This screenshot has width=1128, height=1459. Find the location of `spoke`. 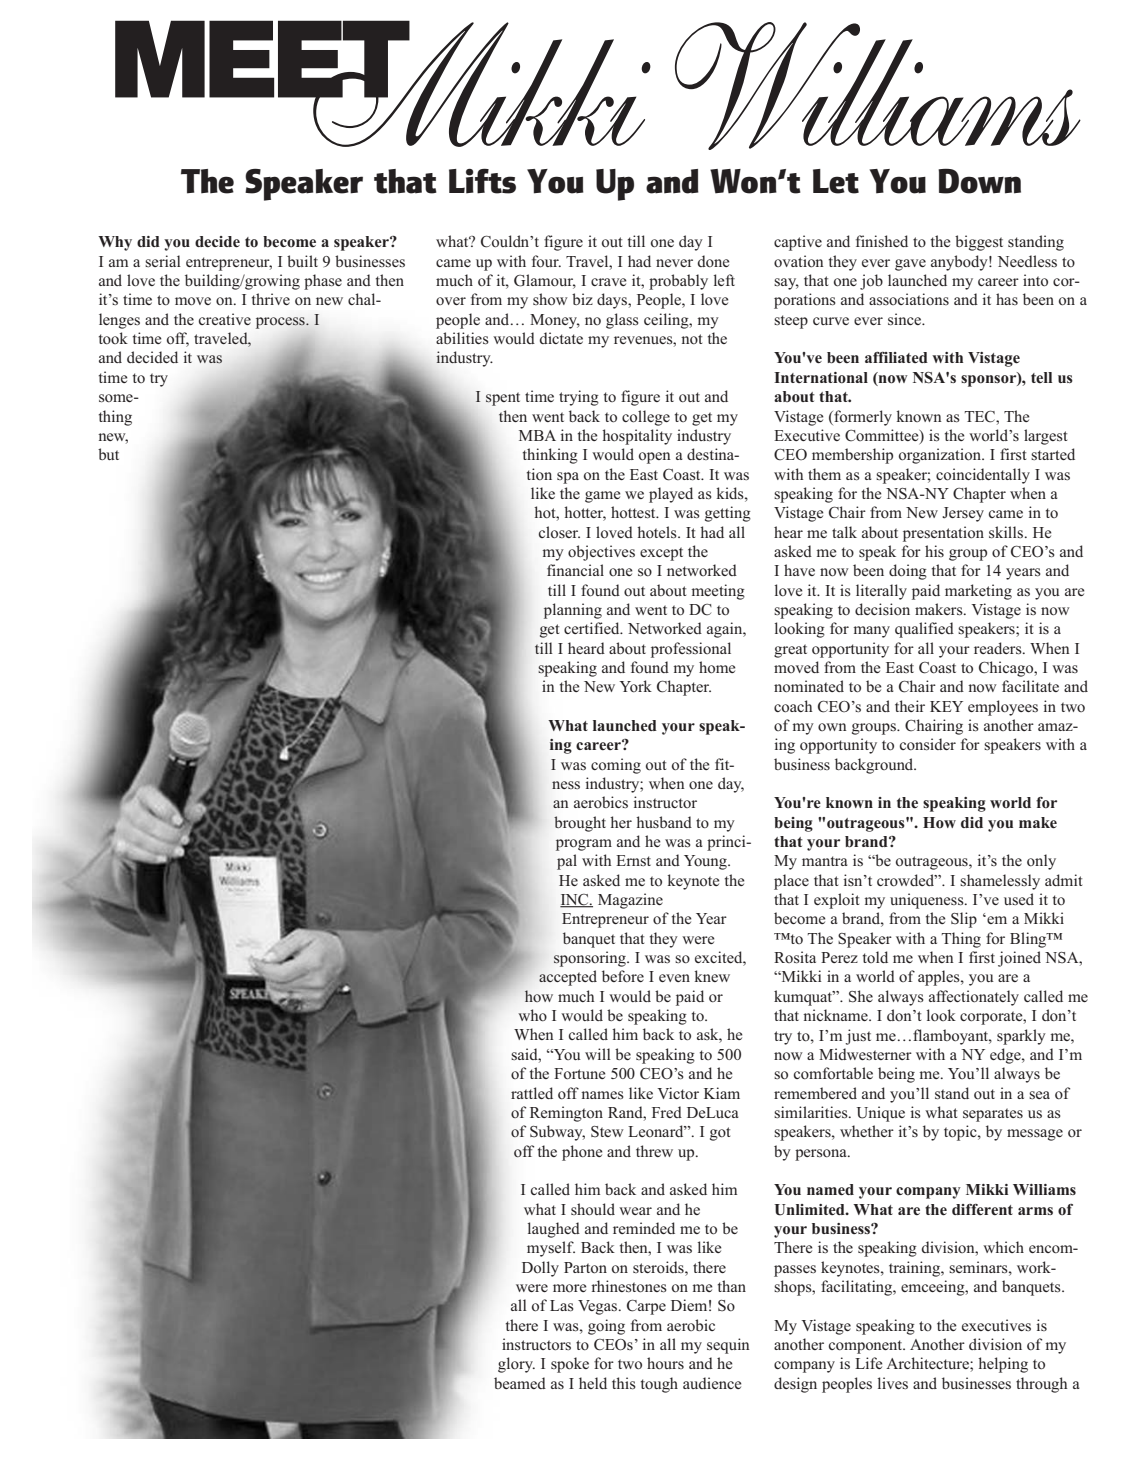

spoke is located at coordinates (570, 1365).
